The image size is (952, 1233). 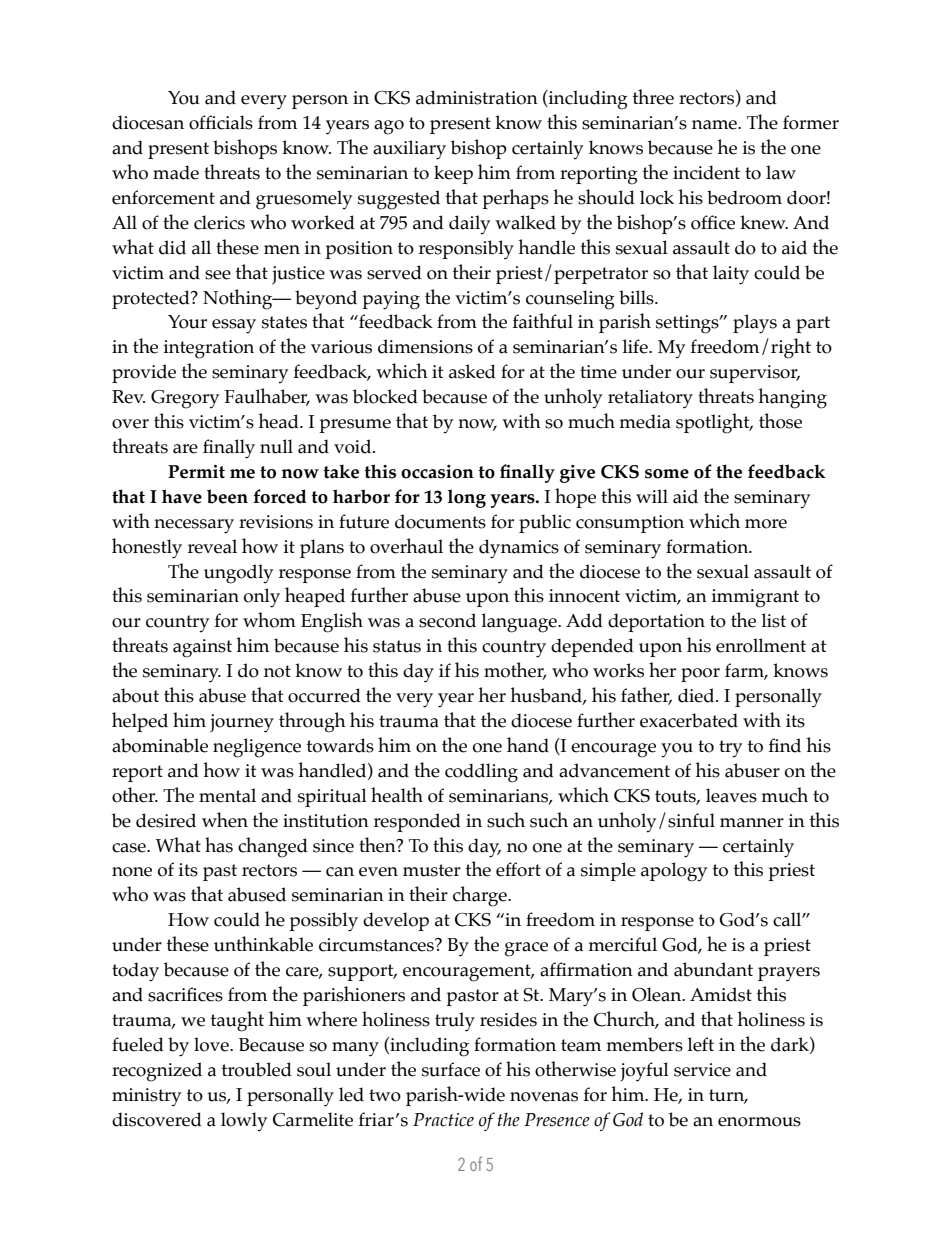 I want to click on administration, so click(x=477, y=97).
